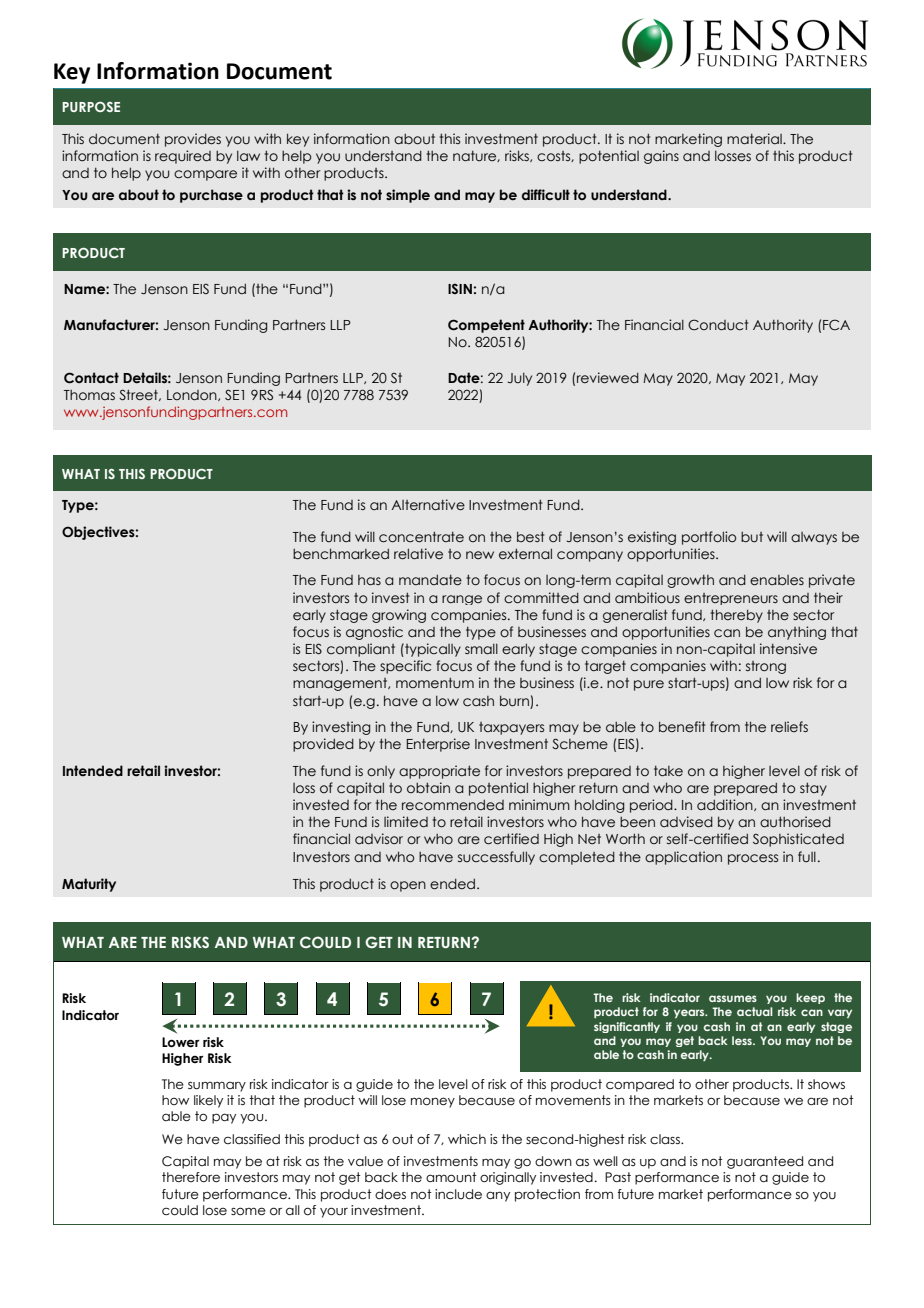 The width and height of the document is (924, 1308). I want to click on therefore, so click(191, 1177).
